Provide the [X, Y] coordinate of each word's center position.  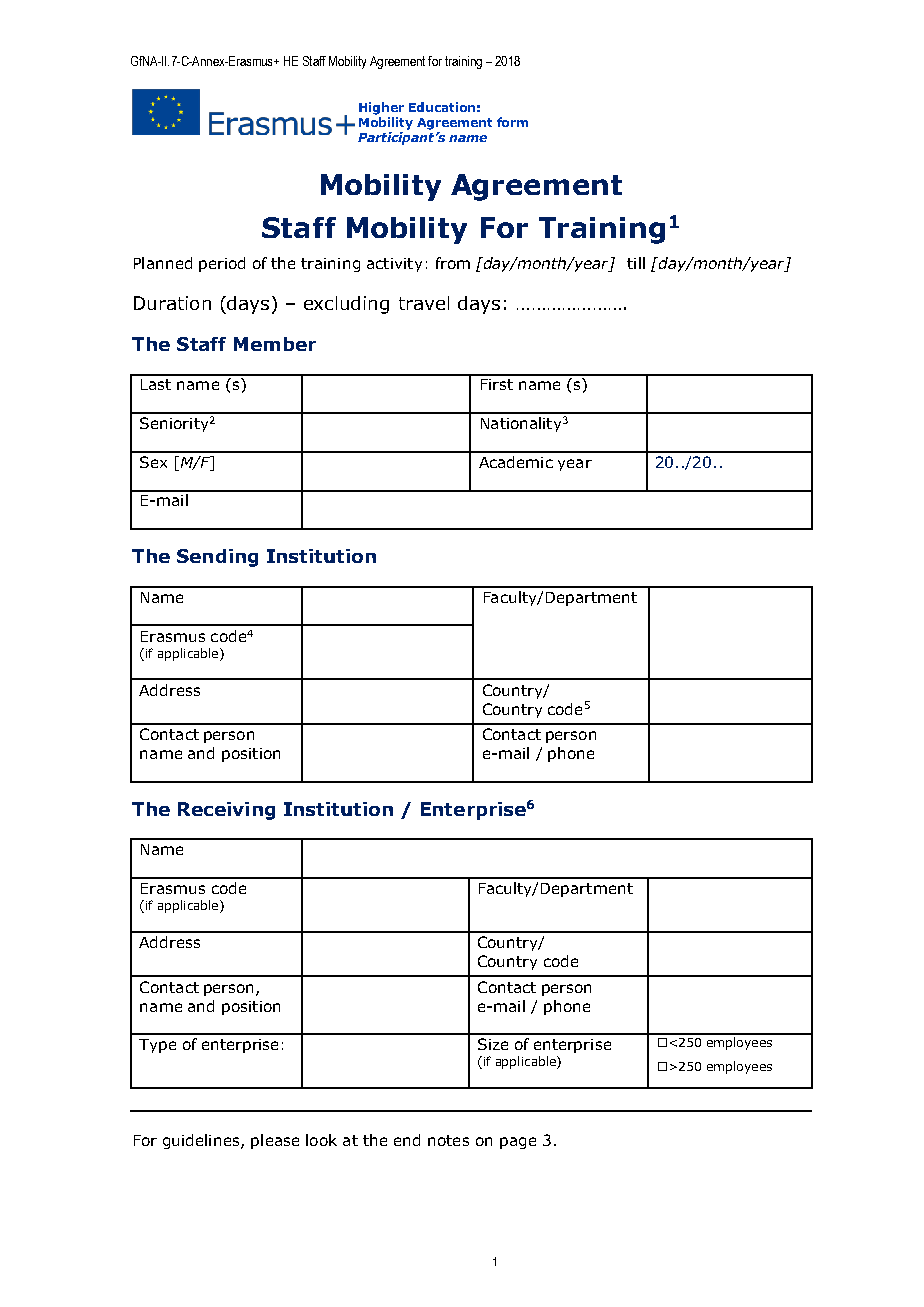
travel [424, 303]
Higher [381, 108]
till [636, 263]
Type [157, 1046]
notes [448, 1140]
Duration [172, 303]
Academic [516, 462]
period [222, 264]
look [321, 1140]
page [518, 1143]
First [497, 384]
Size [493, 1044]
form [512, 122]
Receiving [226, 811]
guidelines [202, 1141]
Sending [217, 558]
